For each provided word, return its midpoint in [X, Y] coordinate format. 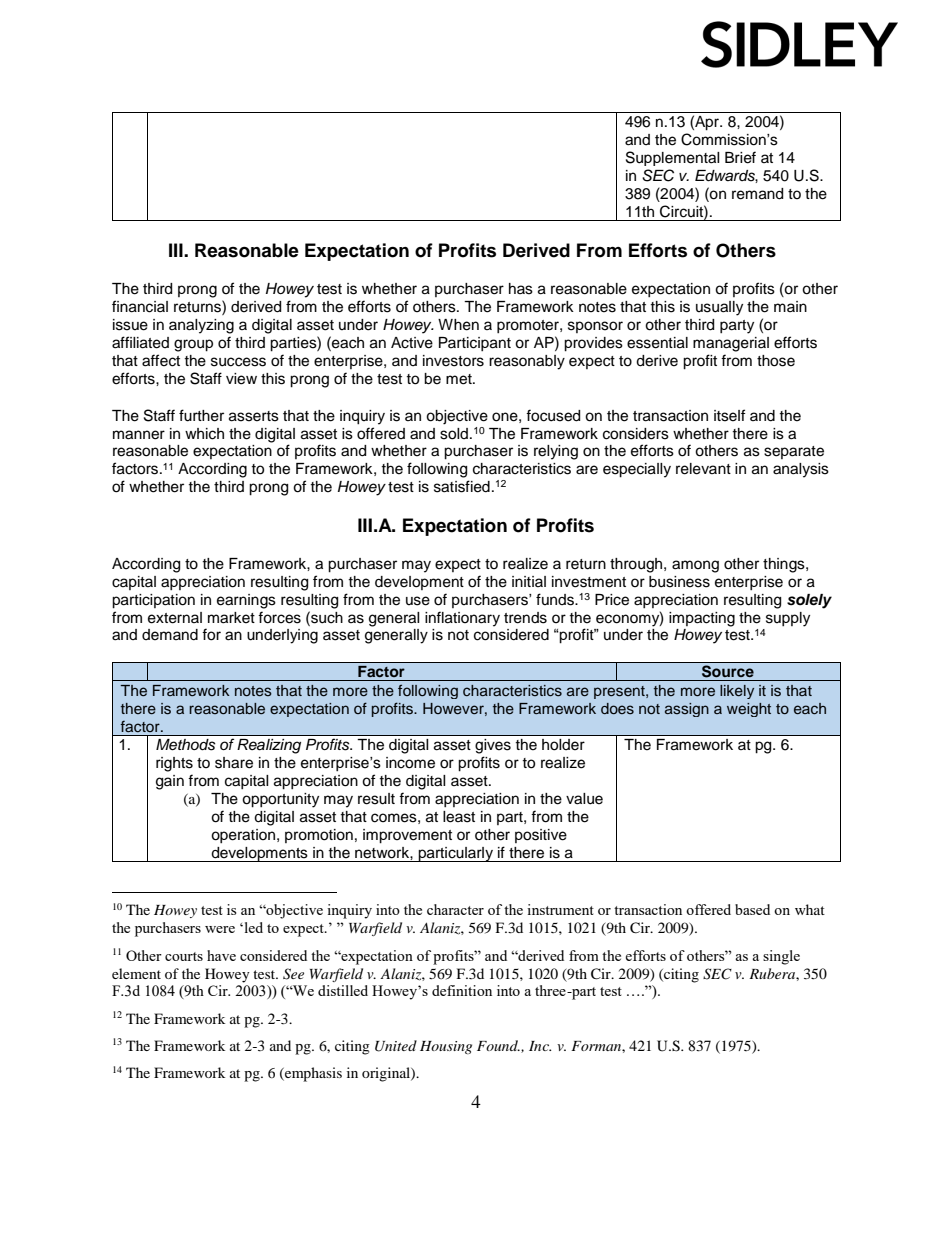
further [201, 415]
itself [729, 415]
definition [462, 990]
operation [244, 836]
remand [757, 194]
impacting [702, 619]
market [231, 618]
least [459, 817]
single [781, 957]
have [221, 955]
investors [453, 361]
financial [140, 306]
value [584, 799]
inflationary [462, 619]
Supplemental [673, 158]
